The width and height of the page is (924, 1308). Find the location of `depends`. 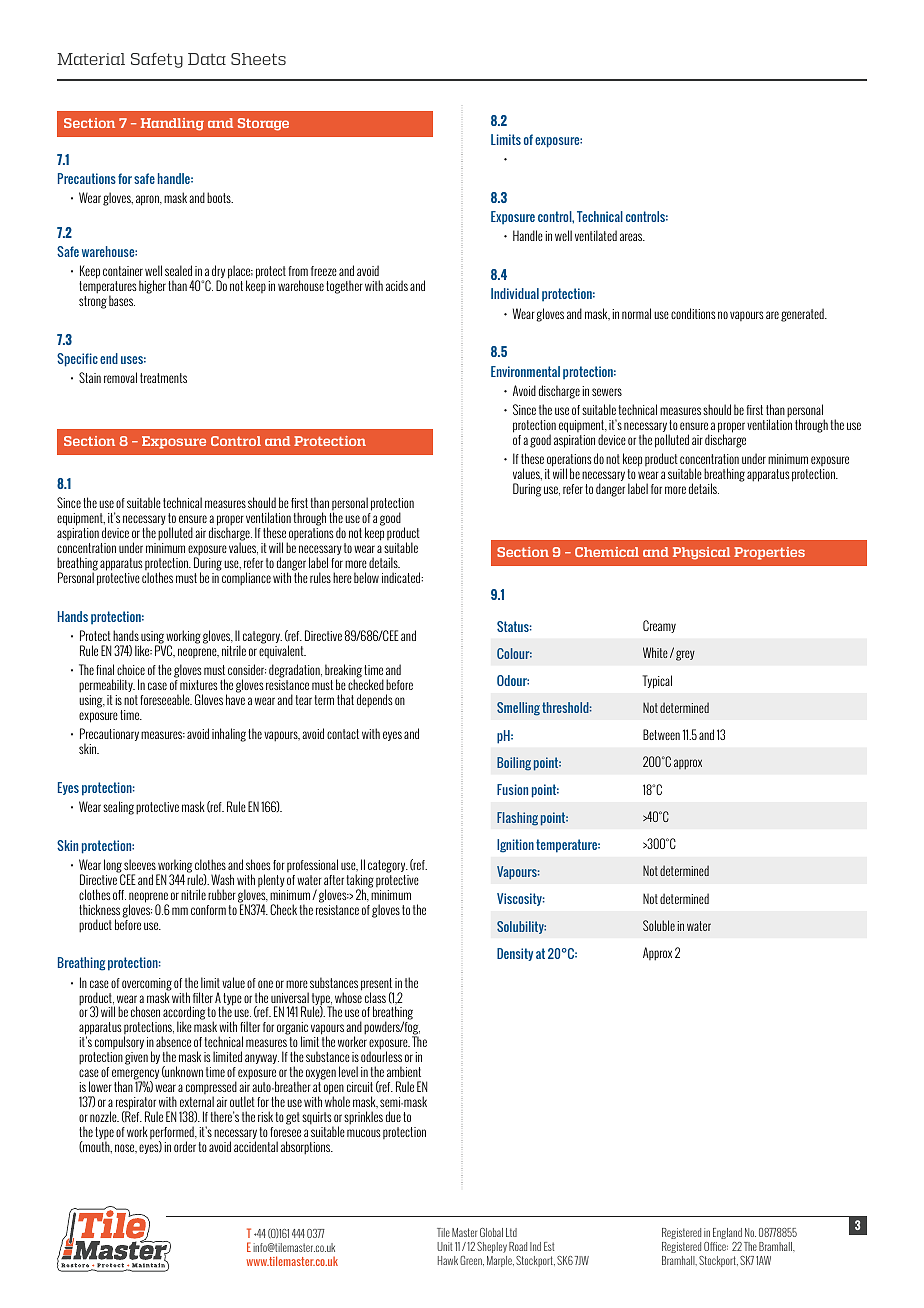

depends is located at coordinates (375, 701).
